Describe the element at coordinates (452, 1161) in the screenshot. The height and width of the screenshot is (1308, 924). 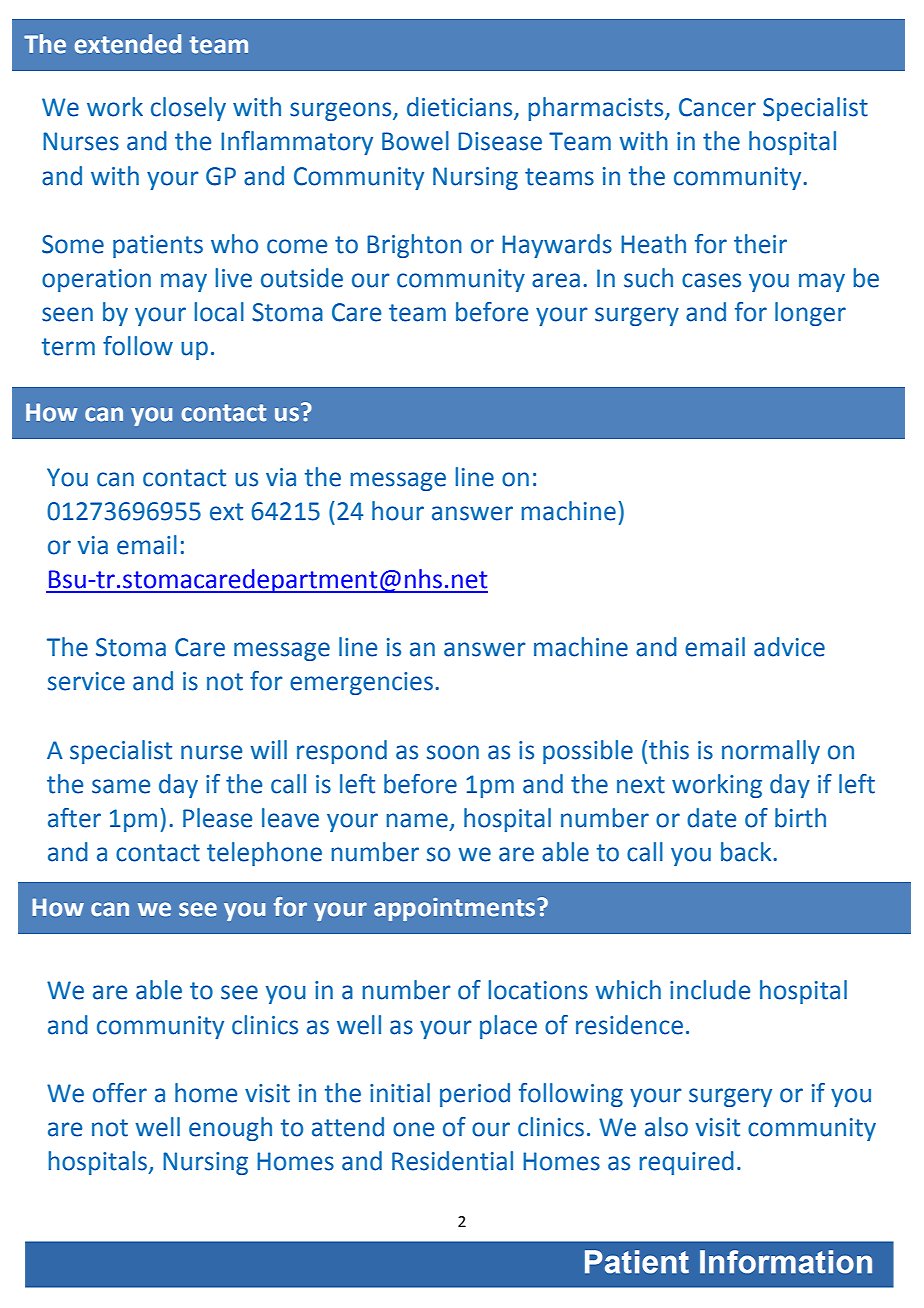
I see `Residential` at that location.
